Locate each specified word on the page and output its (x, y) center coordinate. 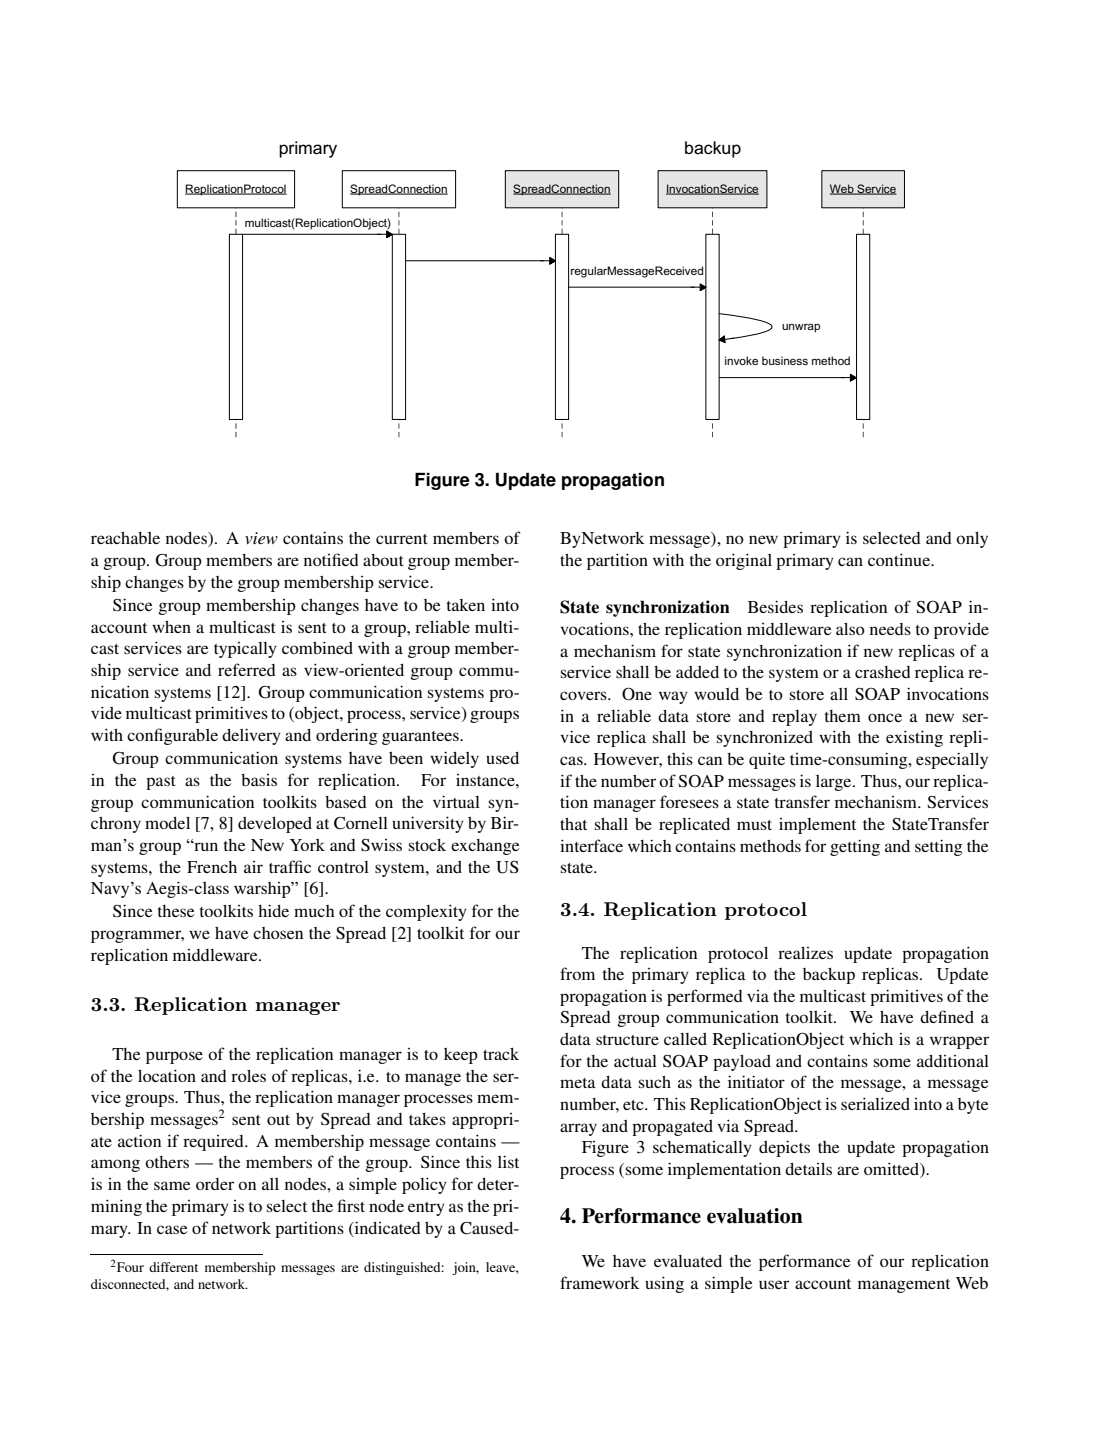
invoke (741, 360)
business (785, 360)
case (172, 1229)
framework (600, 1282)
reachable (125, 538)
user (774, 1284)
